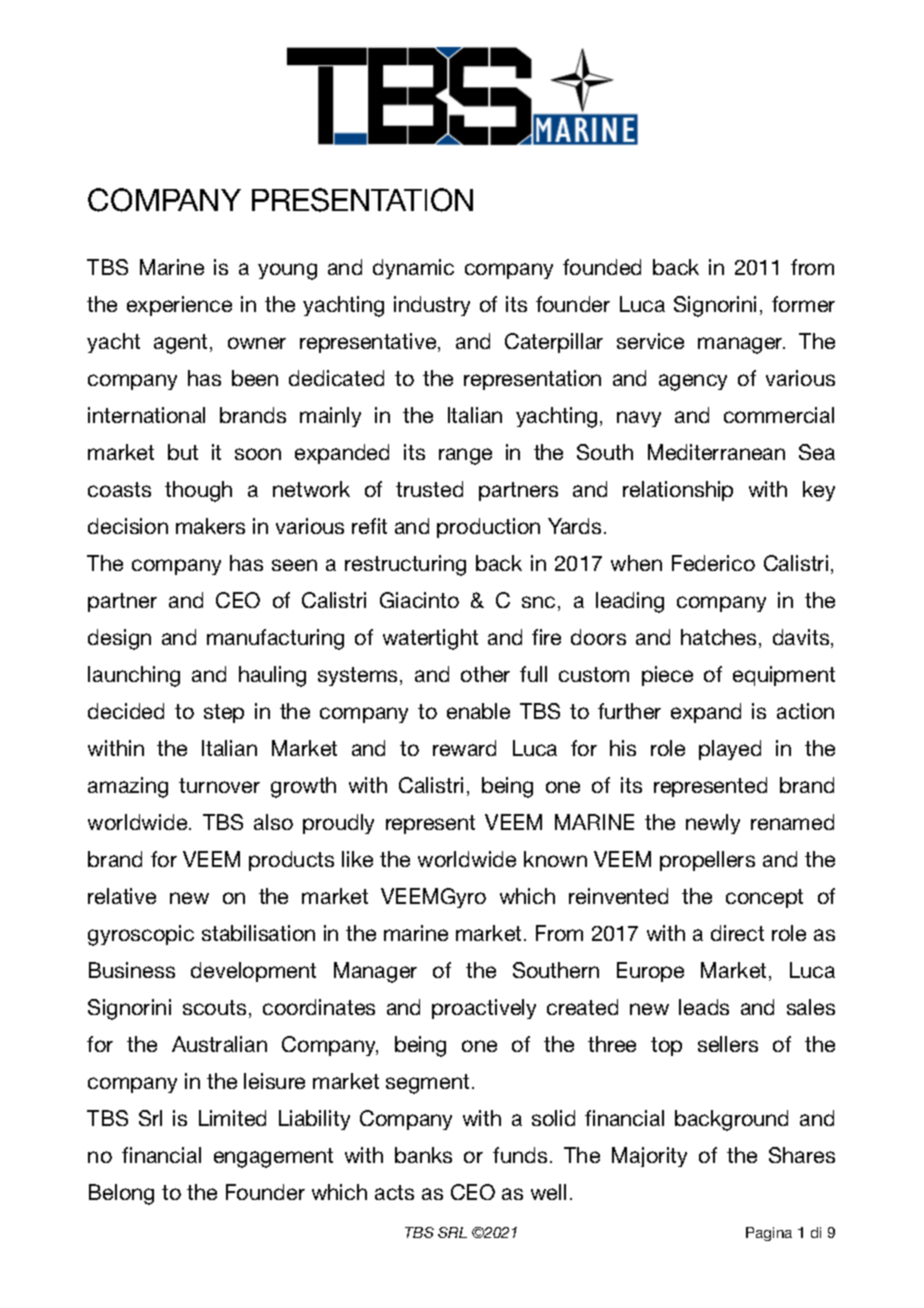 The width and height of the screenshot is (924, 1308). Describe the element at coordinates (179, 306) in the screenshot. I see `experience` at that location.
